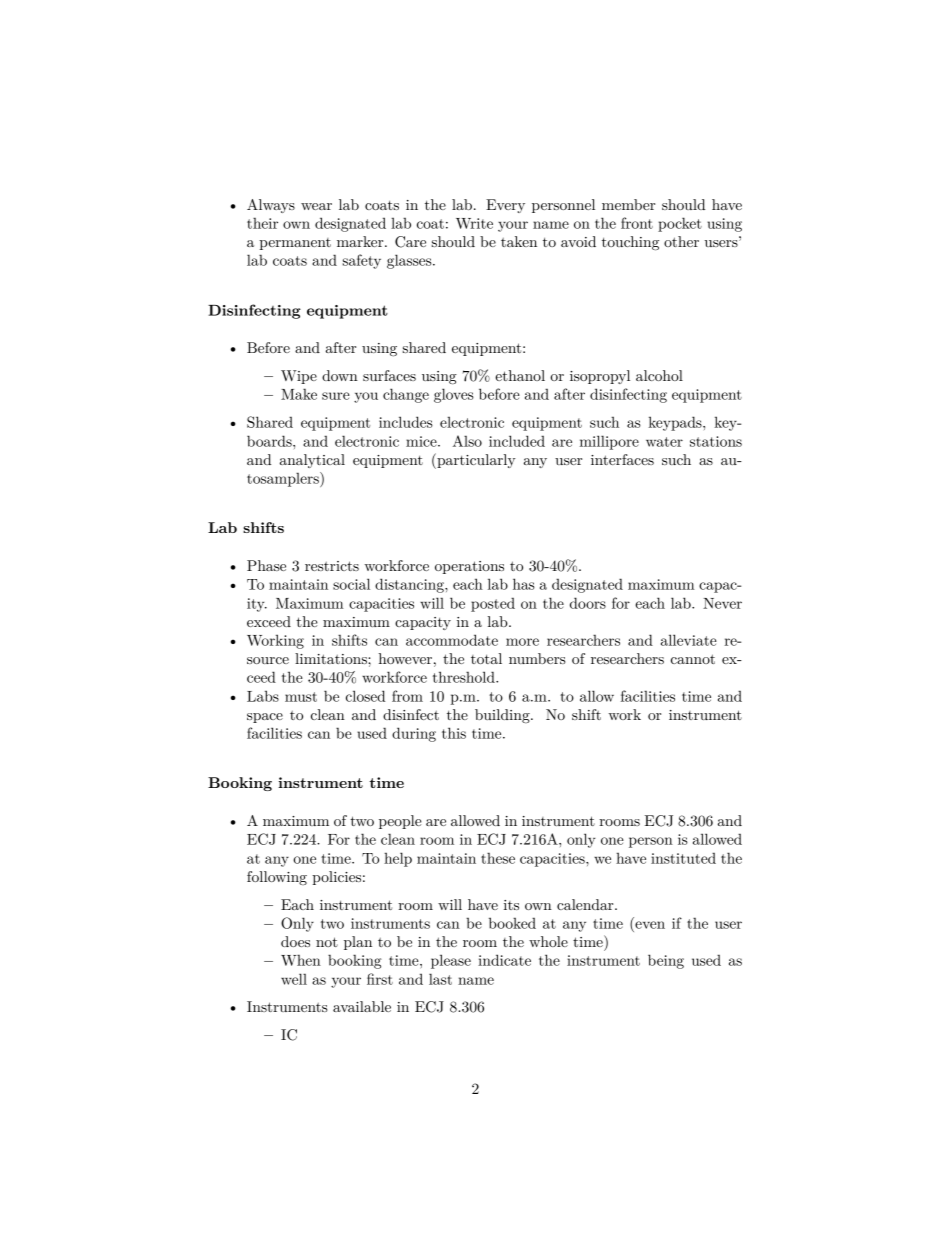 This document has width=952, height=1233. I want to click on other, so click(681, 241).
